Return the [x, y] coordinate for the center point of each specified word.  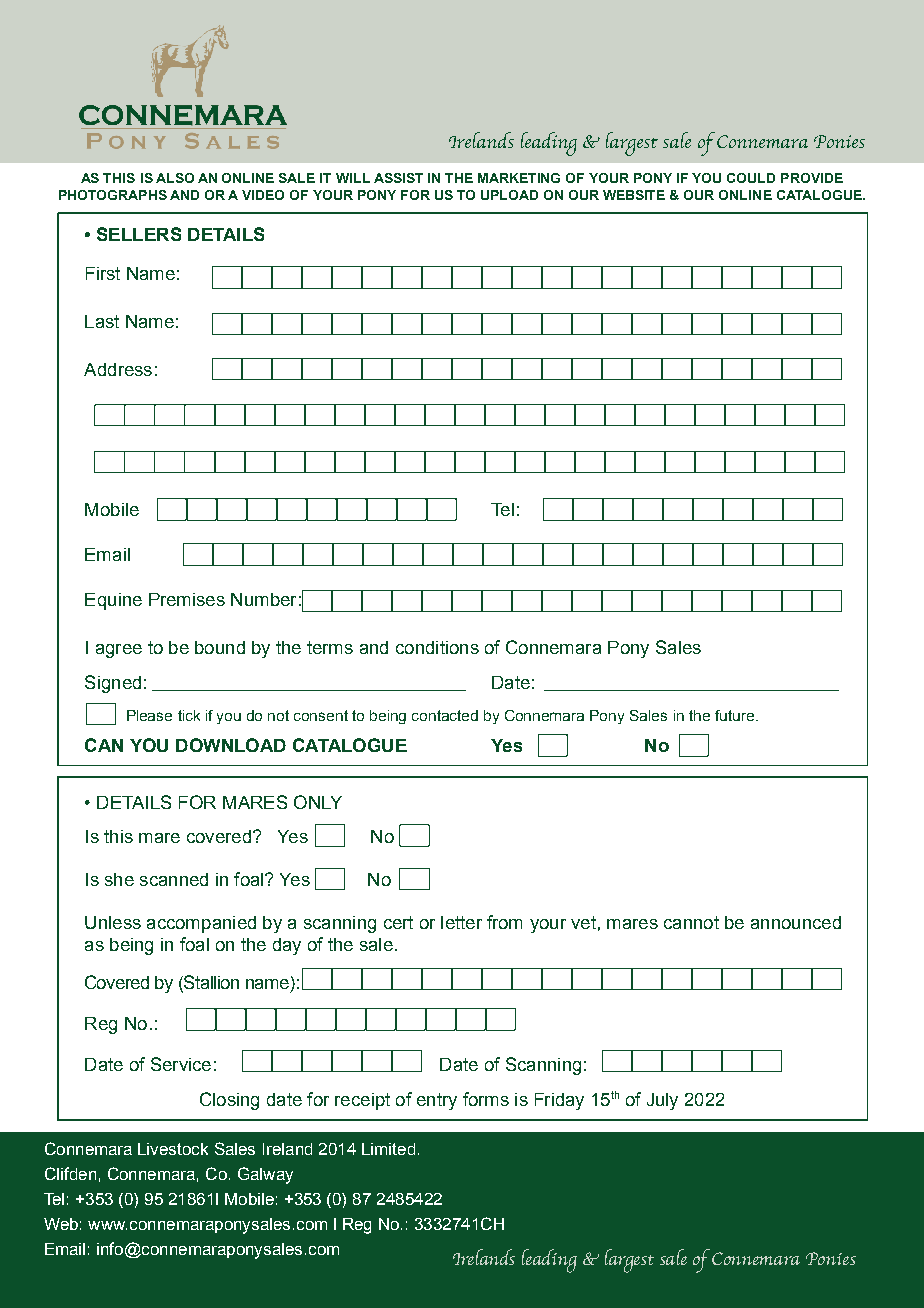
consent [321, 715]
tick [189, 715]
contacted [445, 715]
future [736, 715]
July [662, 1101]
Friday [559, 1101]
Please [149, 715]
